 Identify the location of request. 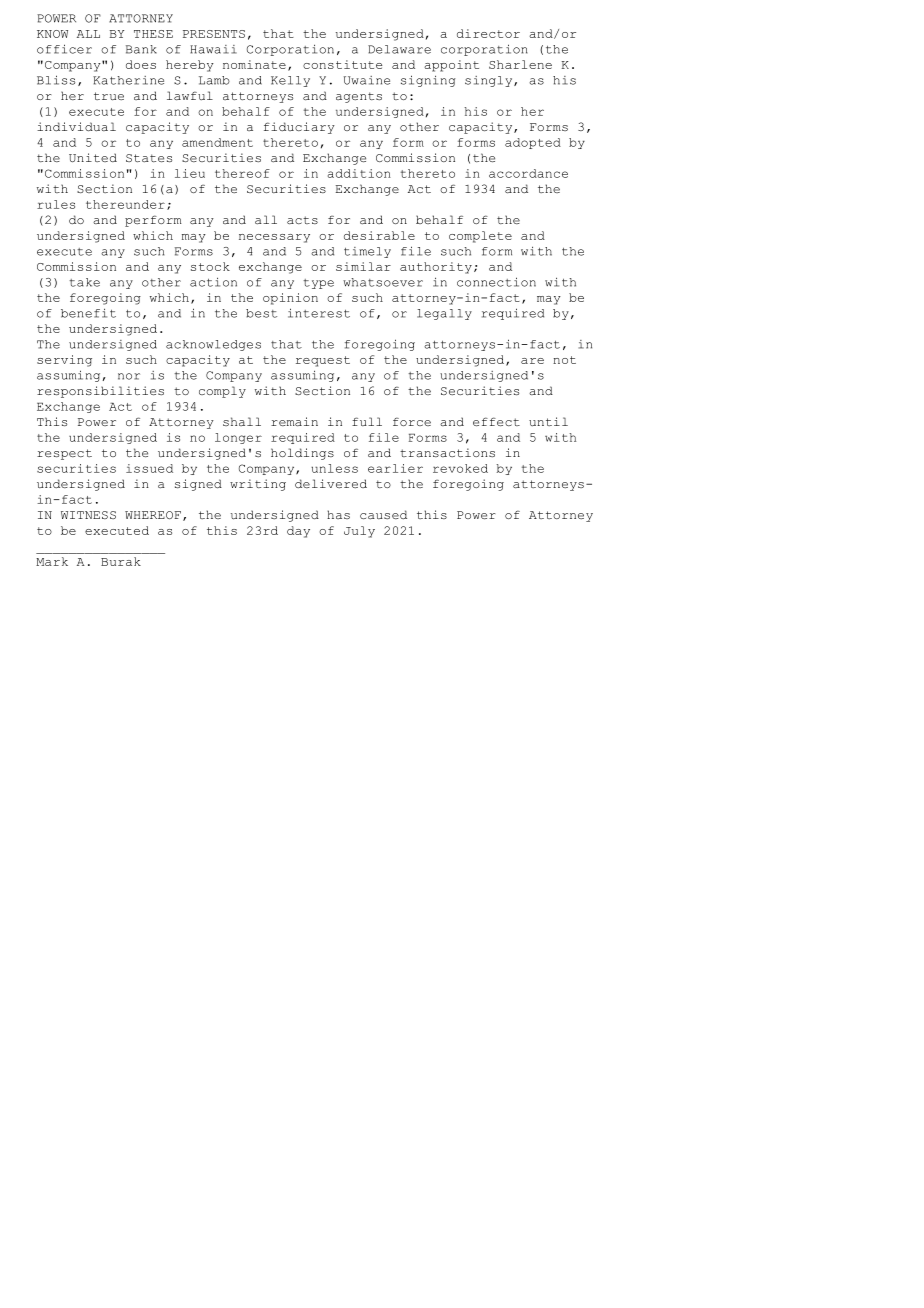
(323, 361).
